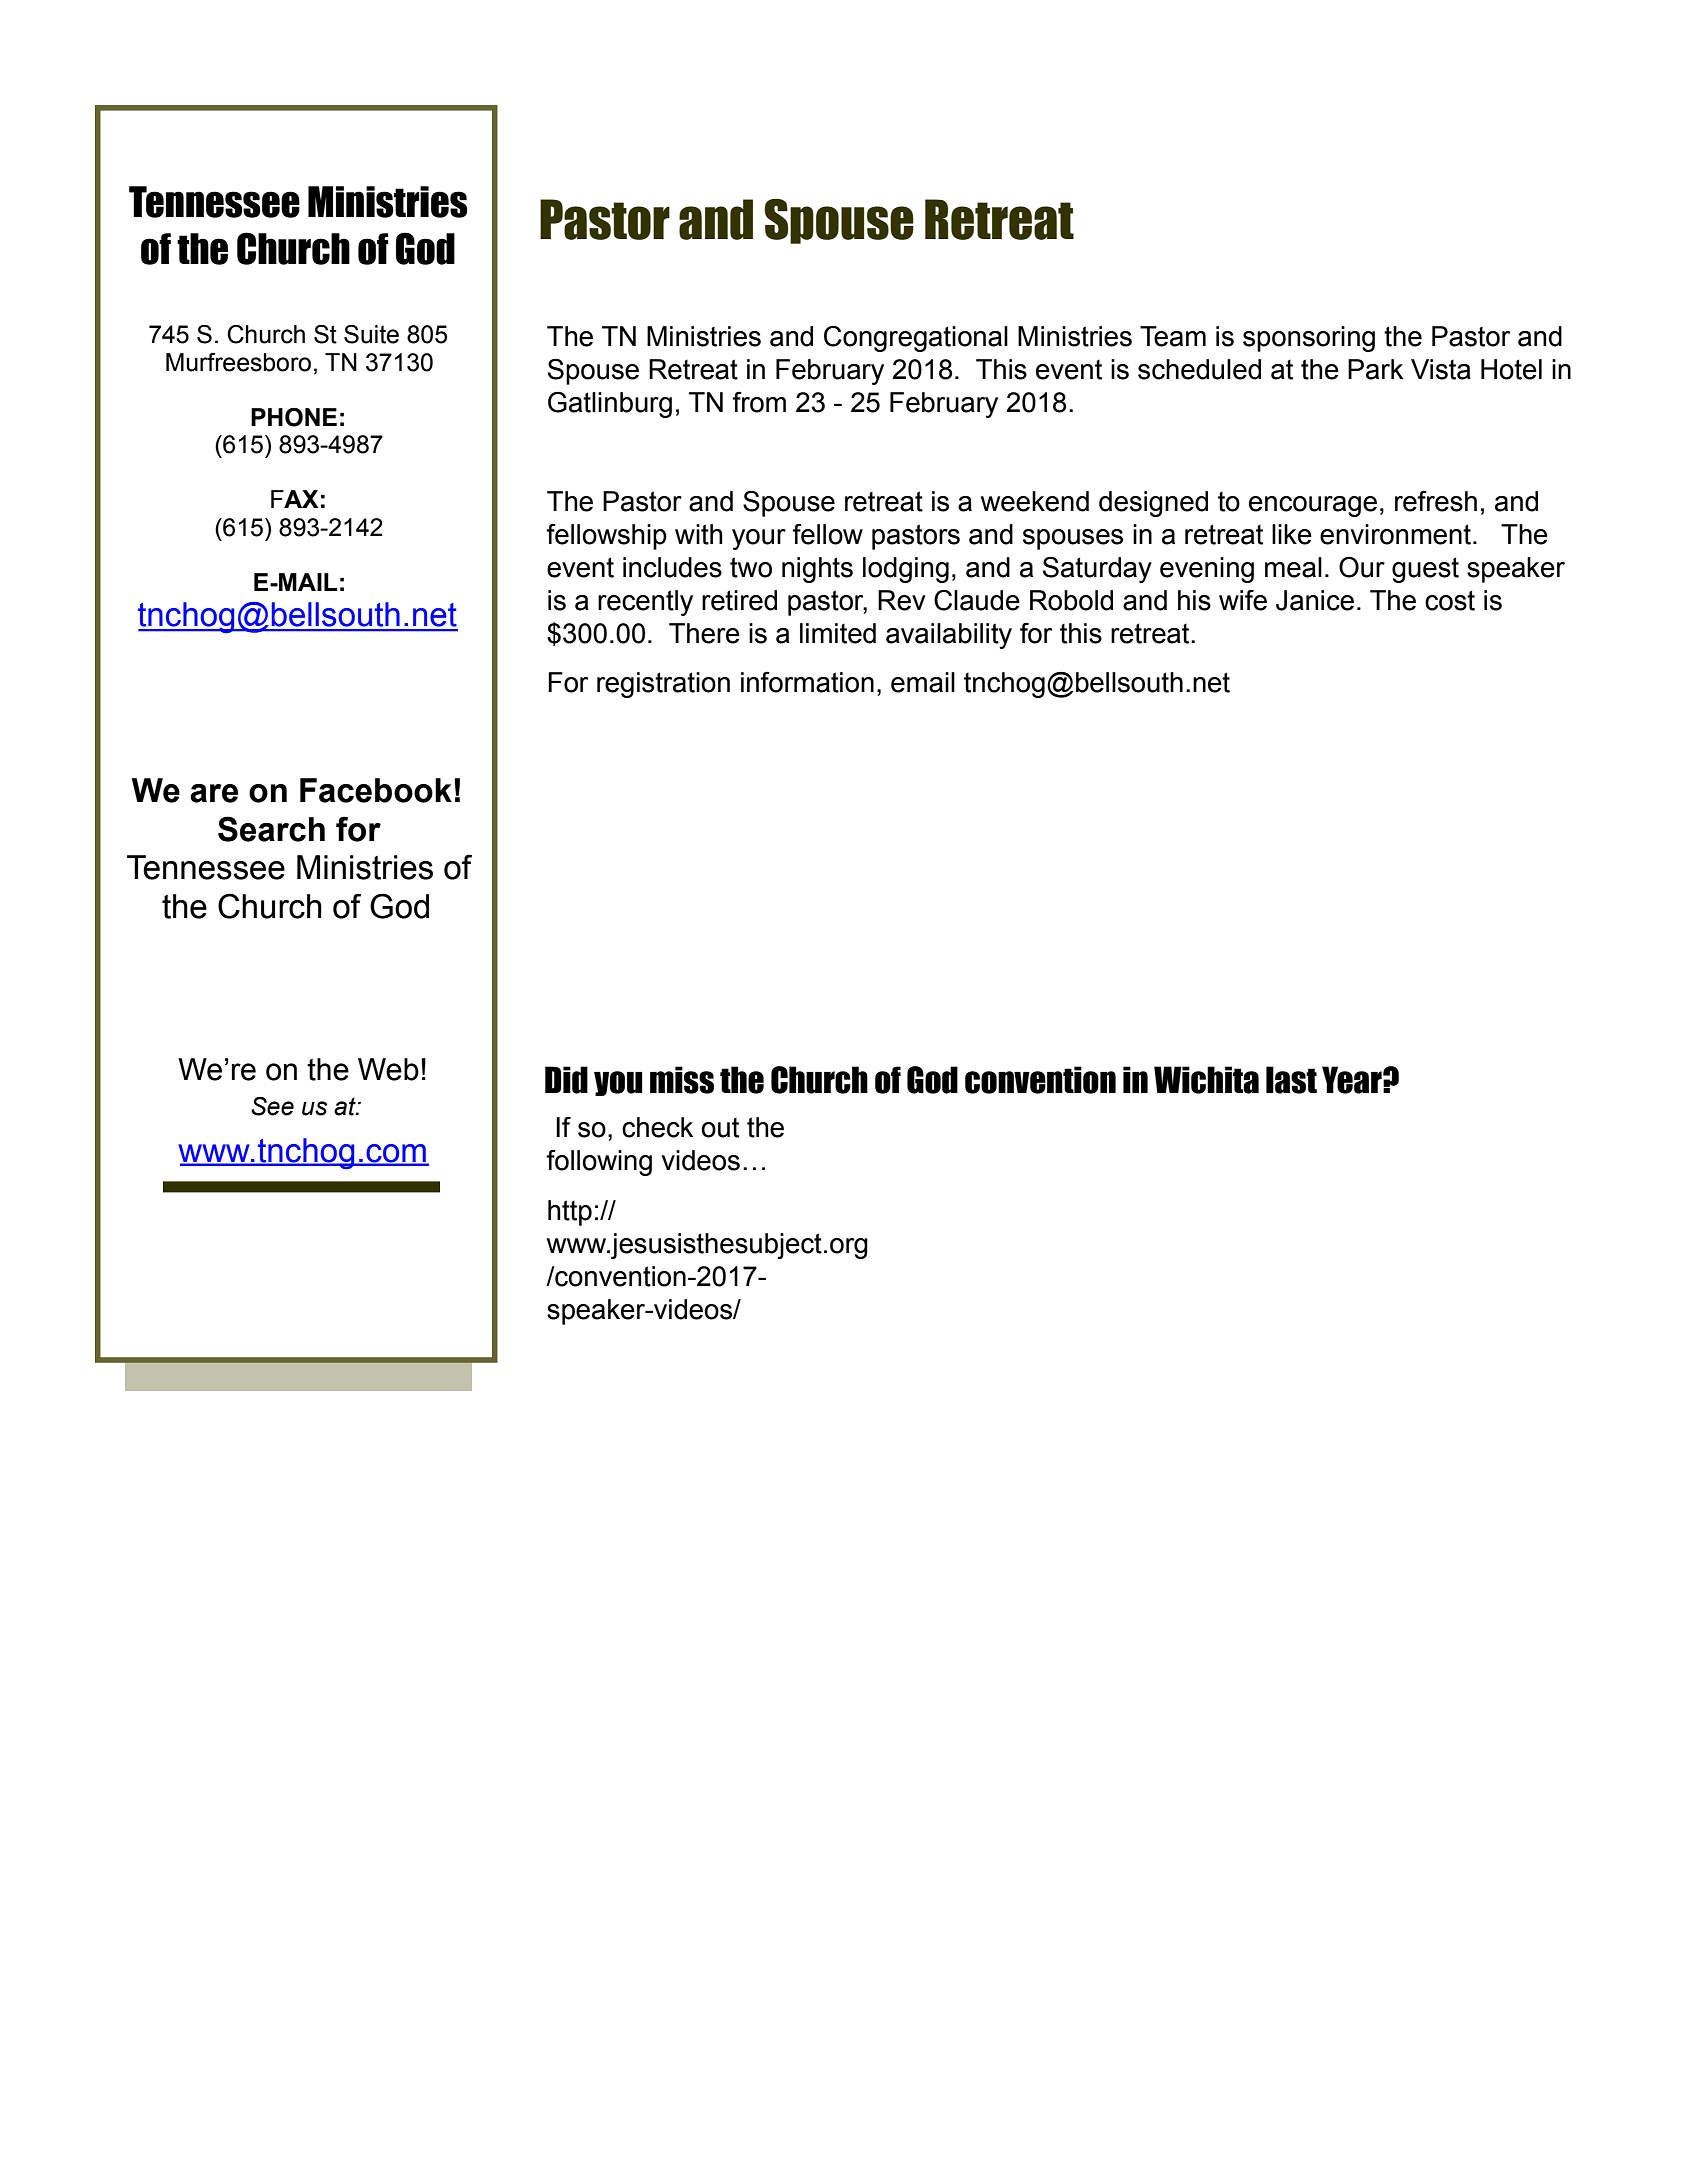 This image has width=1682, height=2176. What do you see at coordinates (807, 682) in the image?
I see `information` at bounding box center [807, 682].
